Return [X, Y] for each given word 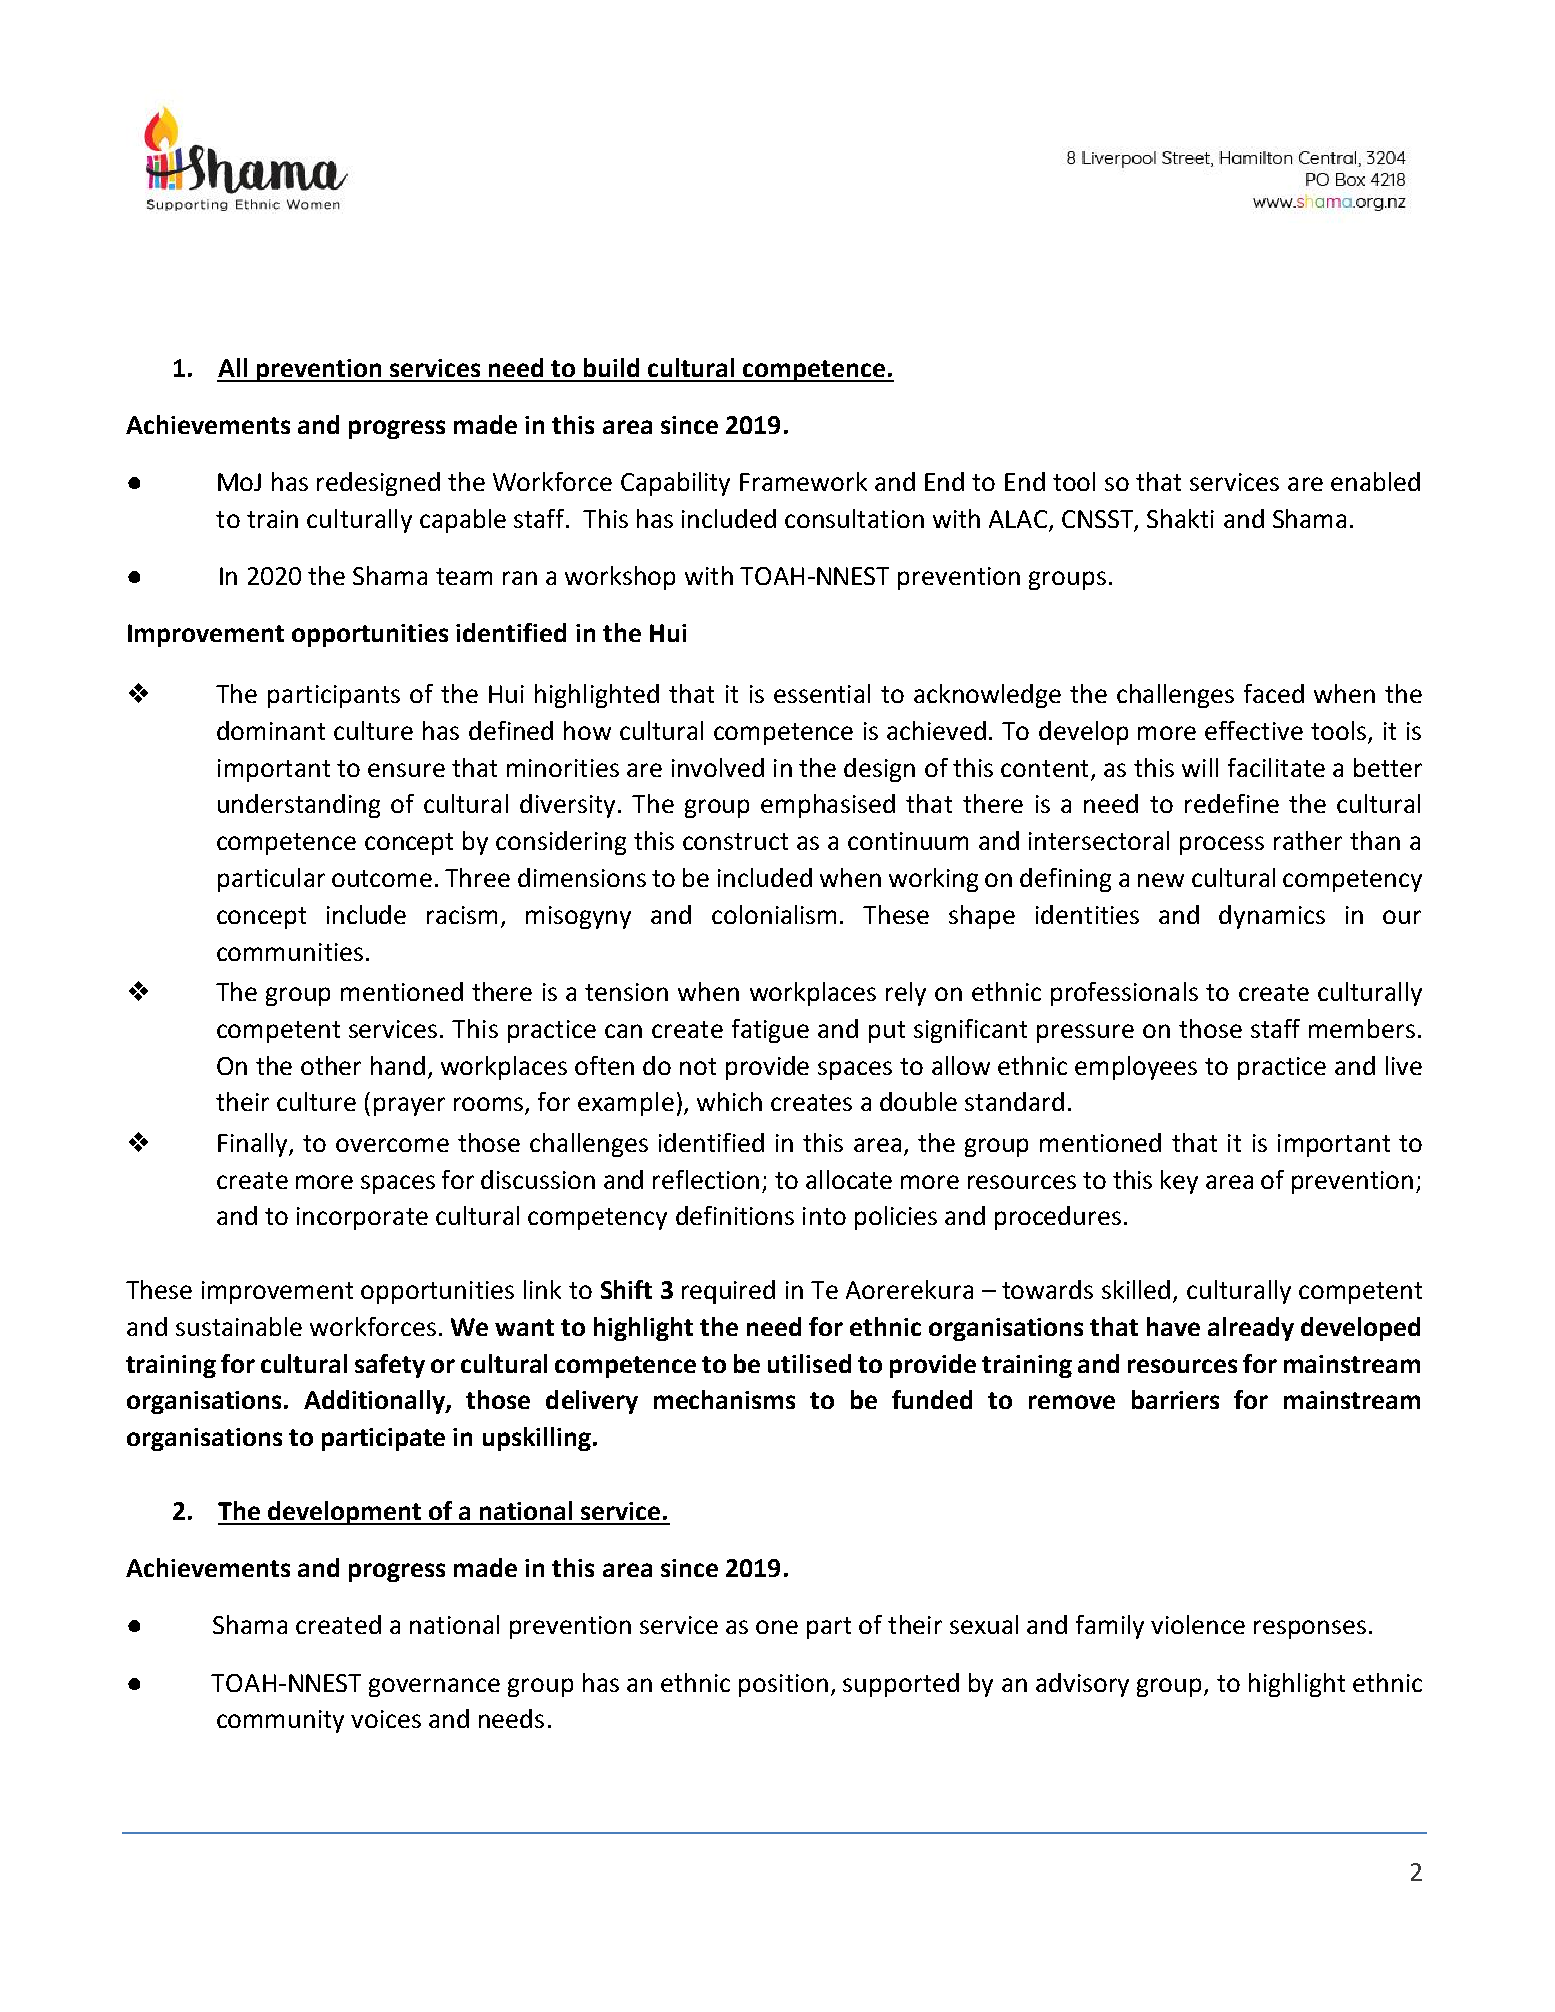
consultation [854, 518]
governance [434, 1687]
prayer [409, 1106]
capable [463, 521]
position [783, 1685]
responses [1310, 1629]
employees [1136, 1068]
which [729, 1101]
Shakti [1180, 518]
